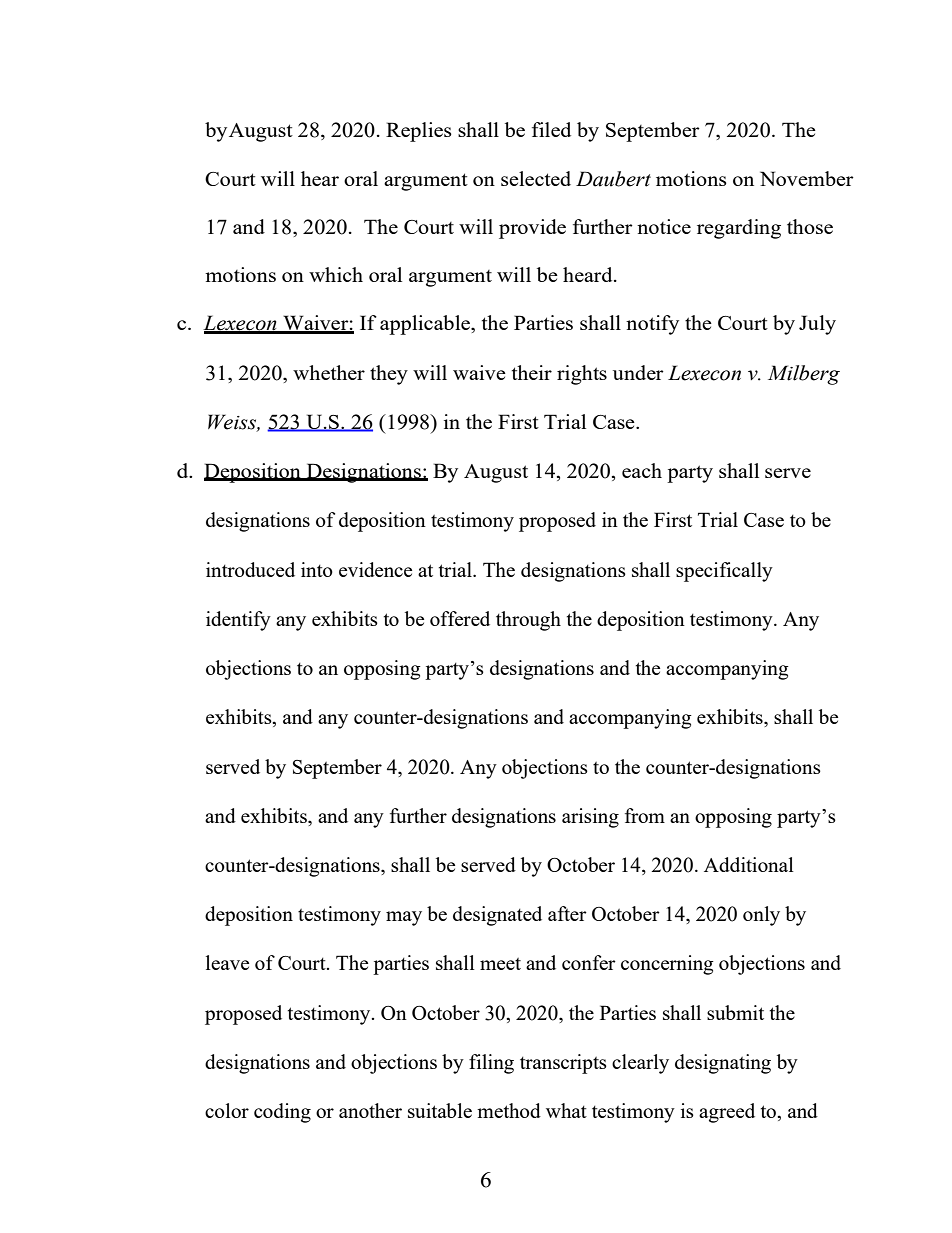  Describe the element at coordinates (419, 132) in the screenshot. I see `Replies` at that location.
